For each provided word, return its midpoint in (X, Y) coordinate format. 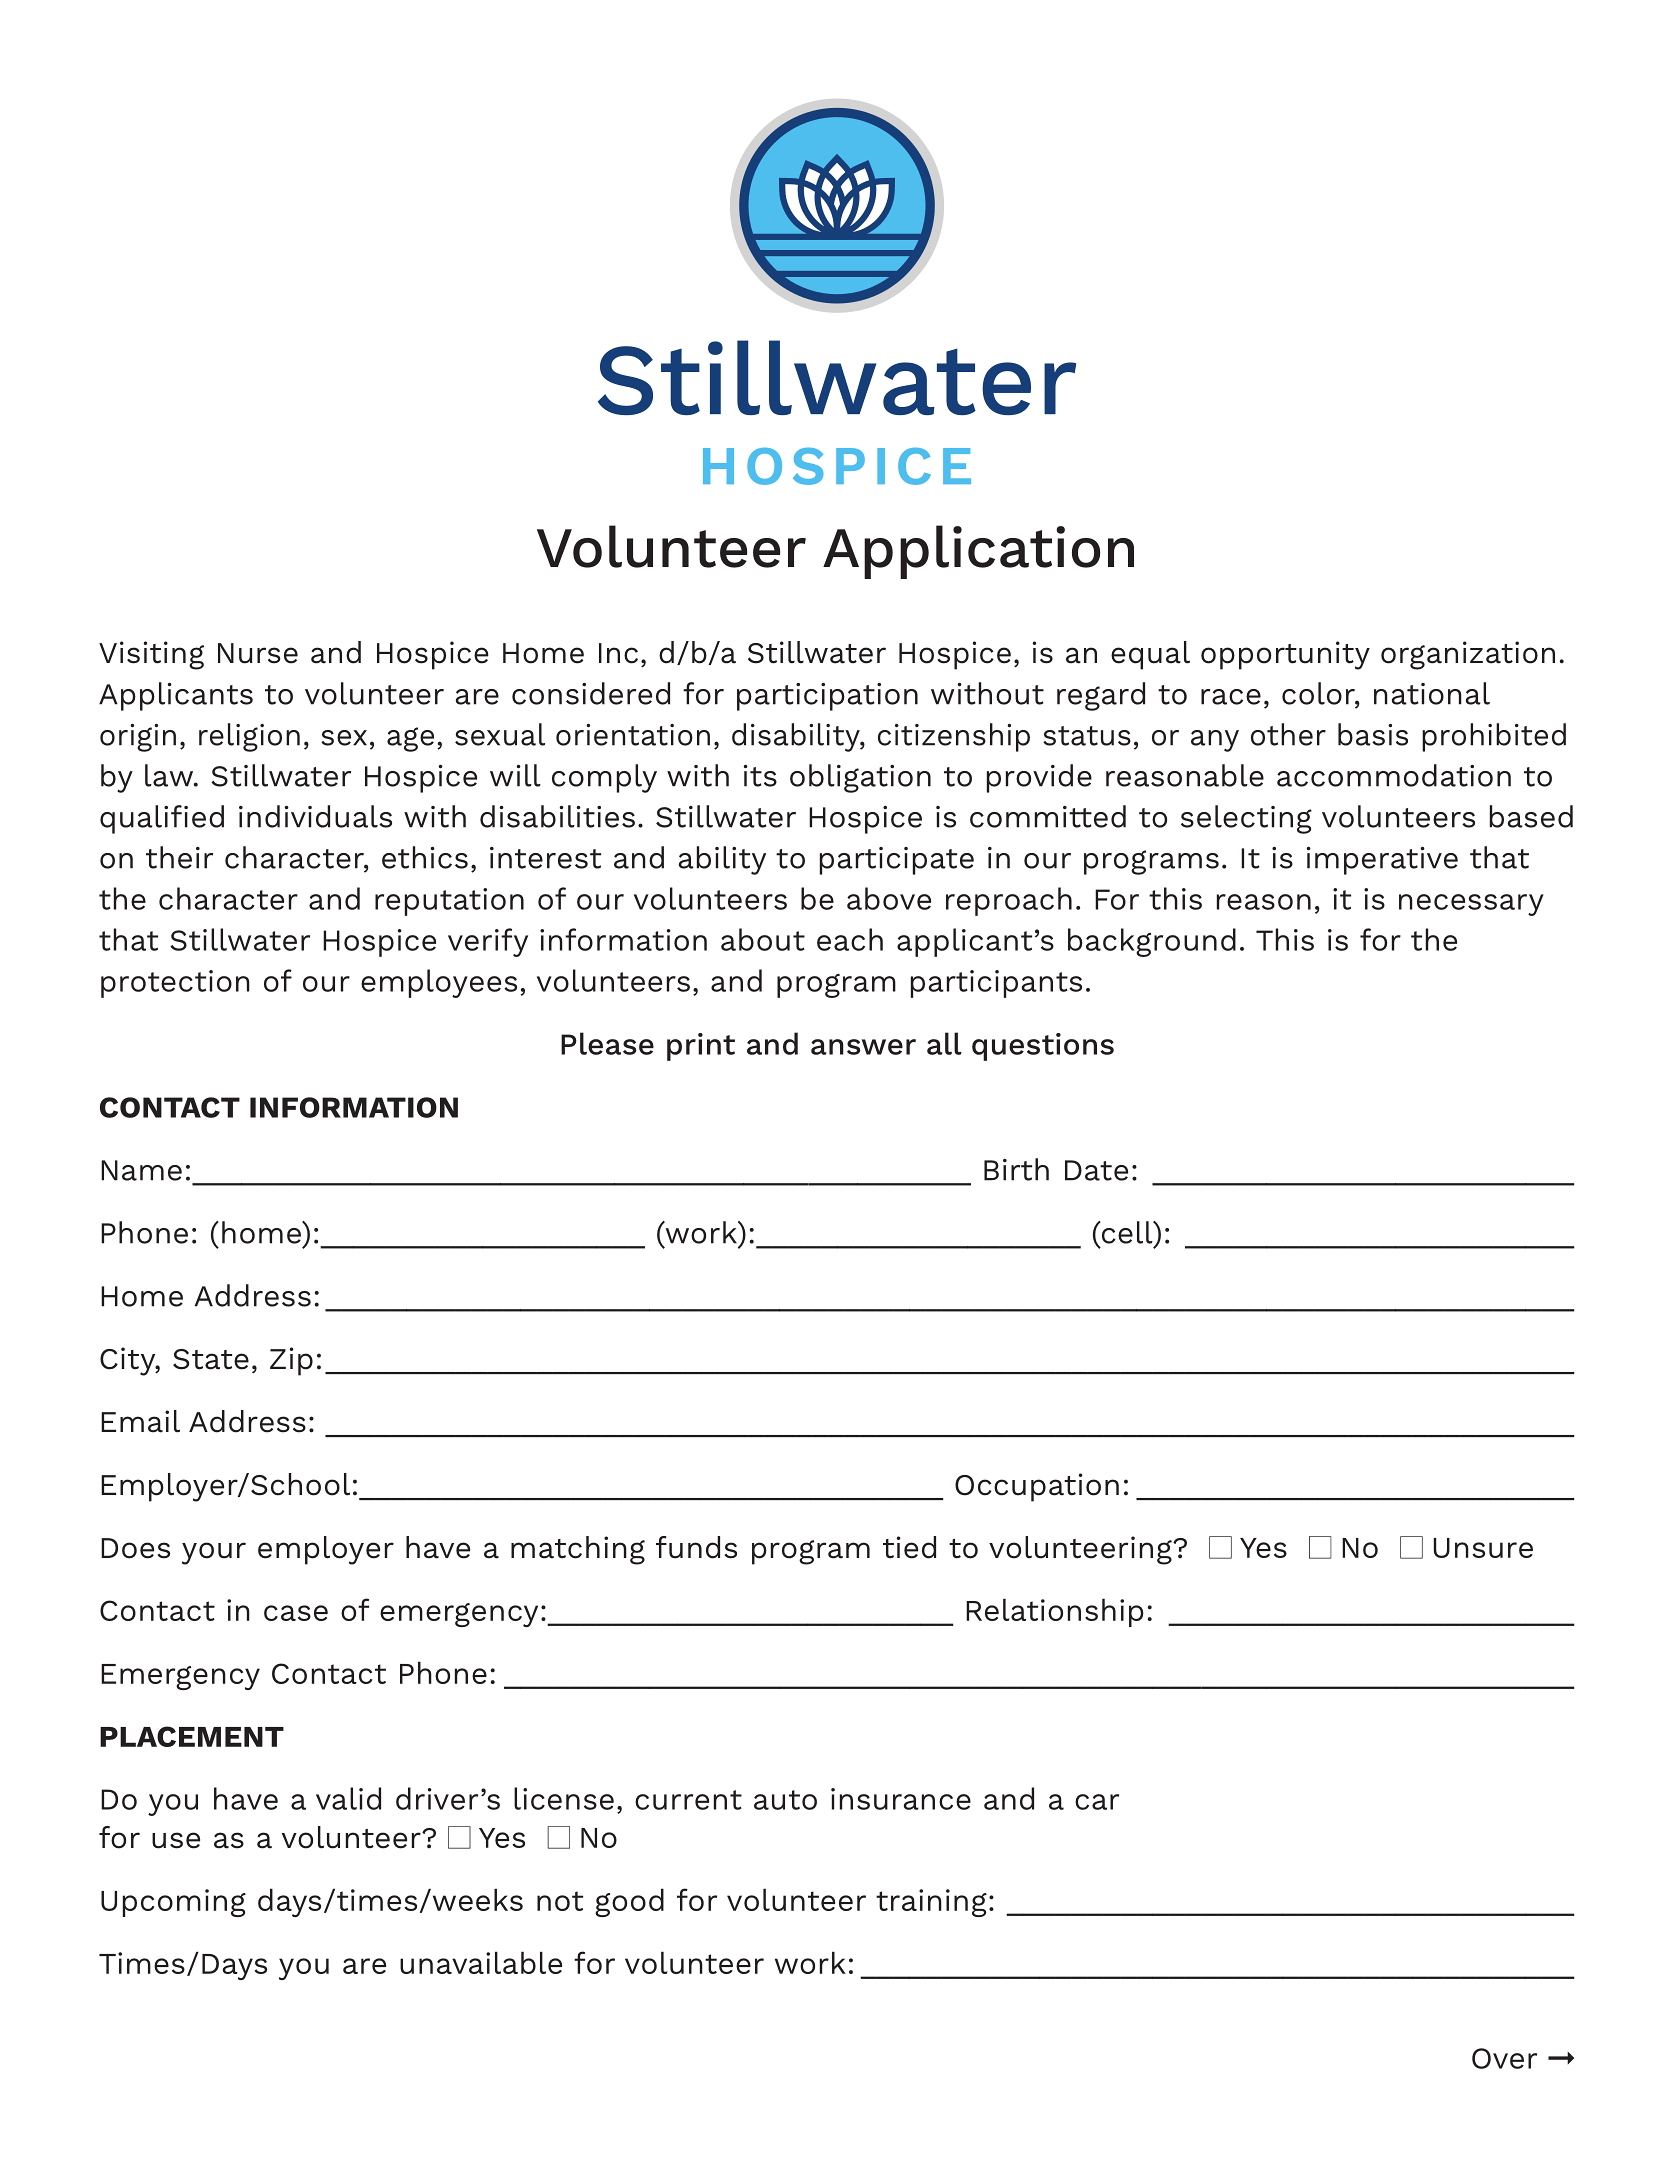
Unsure (1483, 1548)
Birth (1016, 1169)
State (211, 1359)
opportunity (1285, 655)
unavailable (481, 1963)
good (629, 1903)
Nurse (258, 653)
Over (1504, 2058)
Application (978, 552)
